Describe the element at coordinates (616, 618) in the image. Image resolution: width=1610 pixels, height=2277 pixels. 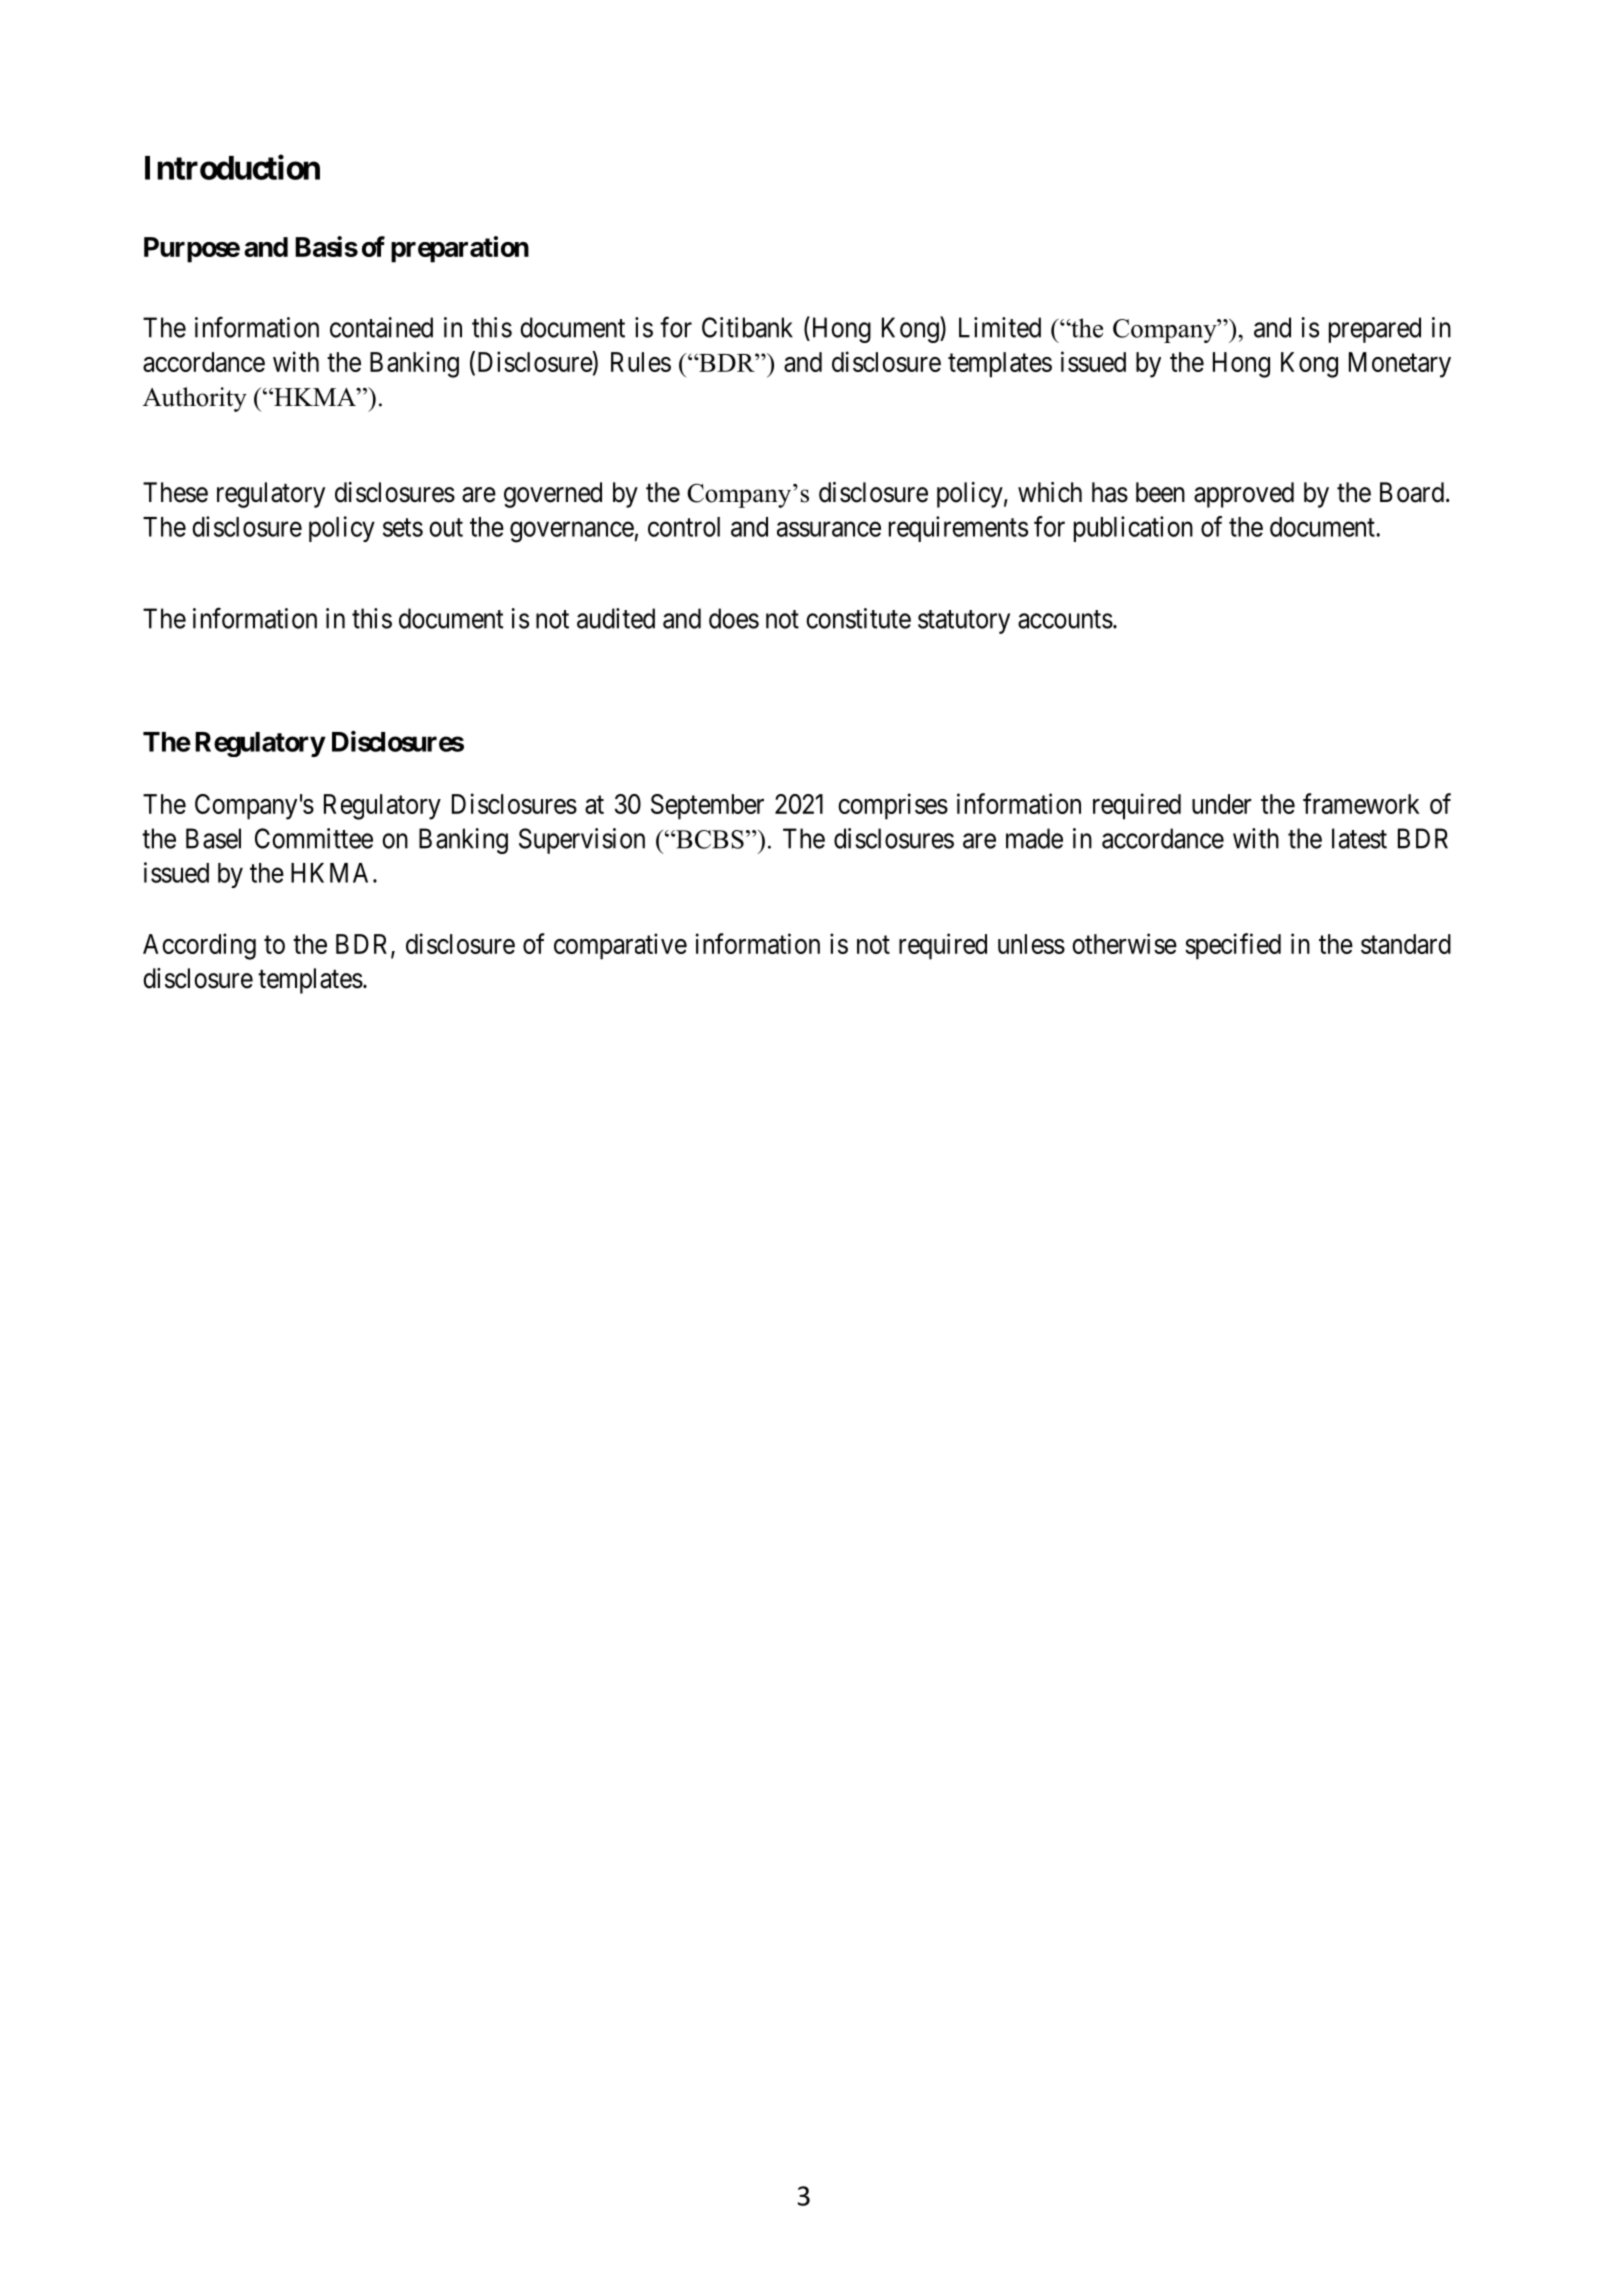
I see `audited` at that location.
